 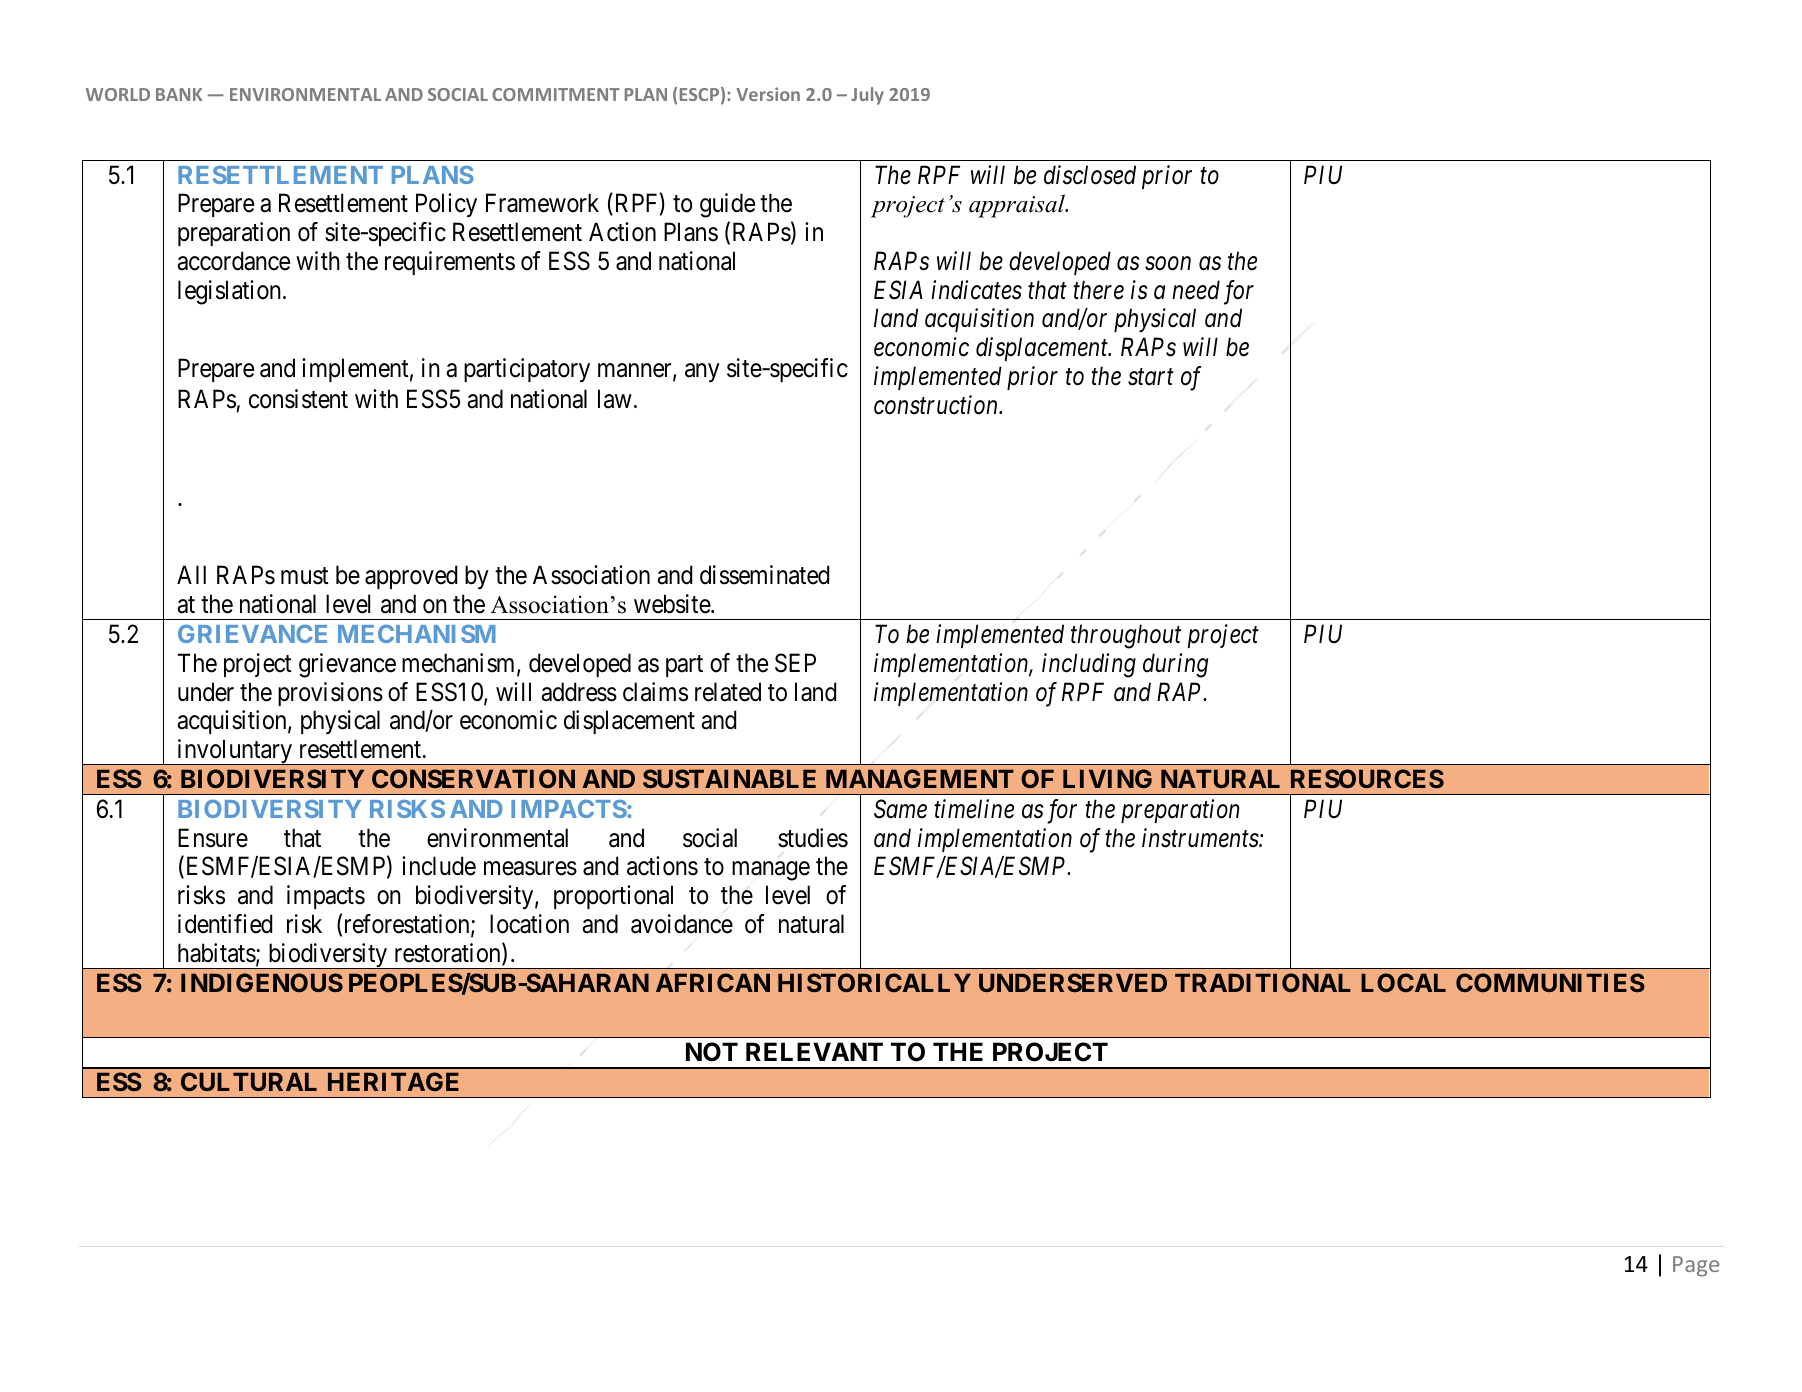 I want to click on Page, so click(x=1696, y=1266).
